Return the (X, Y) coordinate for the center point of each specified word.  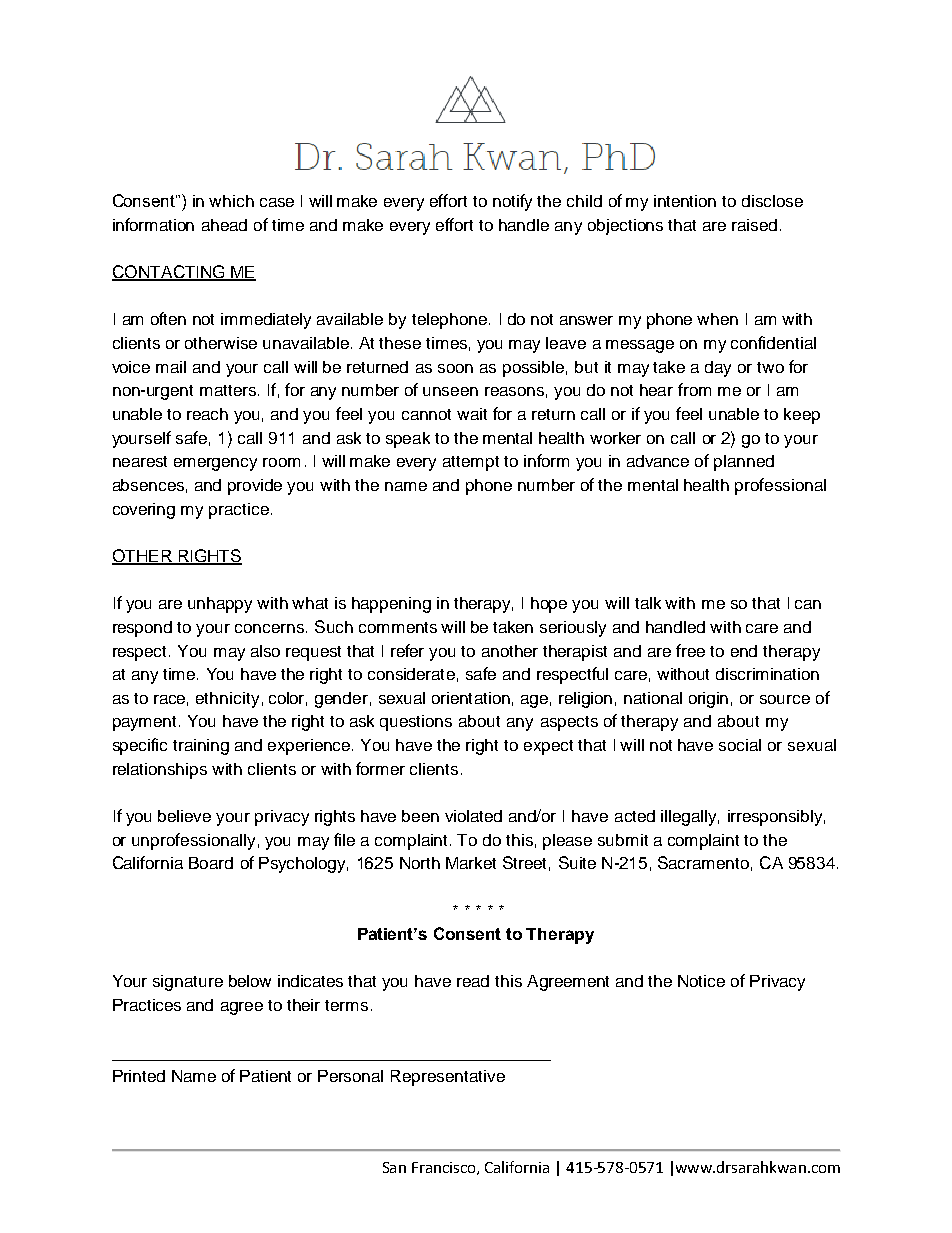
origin (708, 700)
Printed (139, 1076)
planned (744, 463)
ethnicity (227, 700)
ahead (224, 225)
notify (512, 202)
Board (211, 863)
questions (416, 723)
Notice (701, 981)
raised (754, 225)
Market (471, 863)
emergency (215, 464)
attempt (471, 463)
